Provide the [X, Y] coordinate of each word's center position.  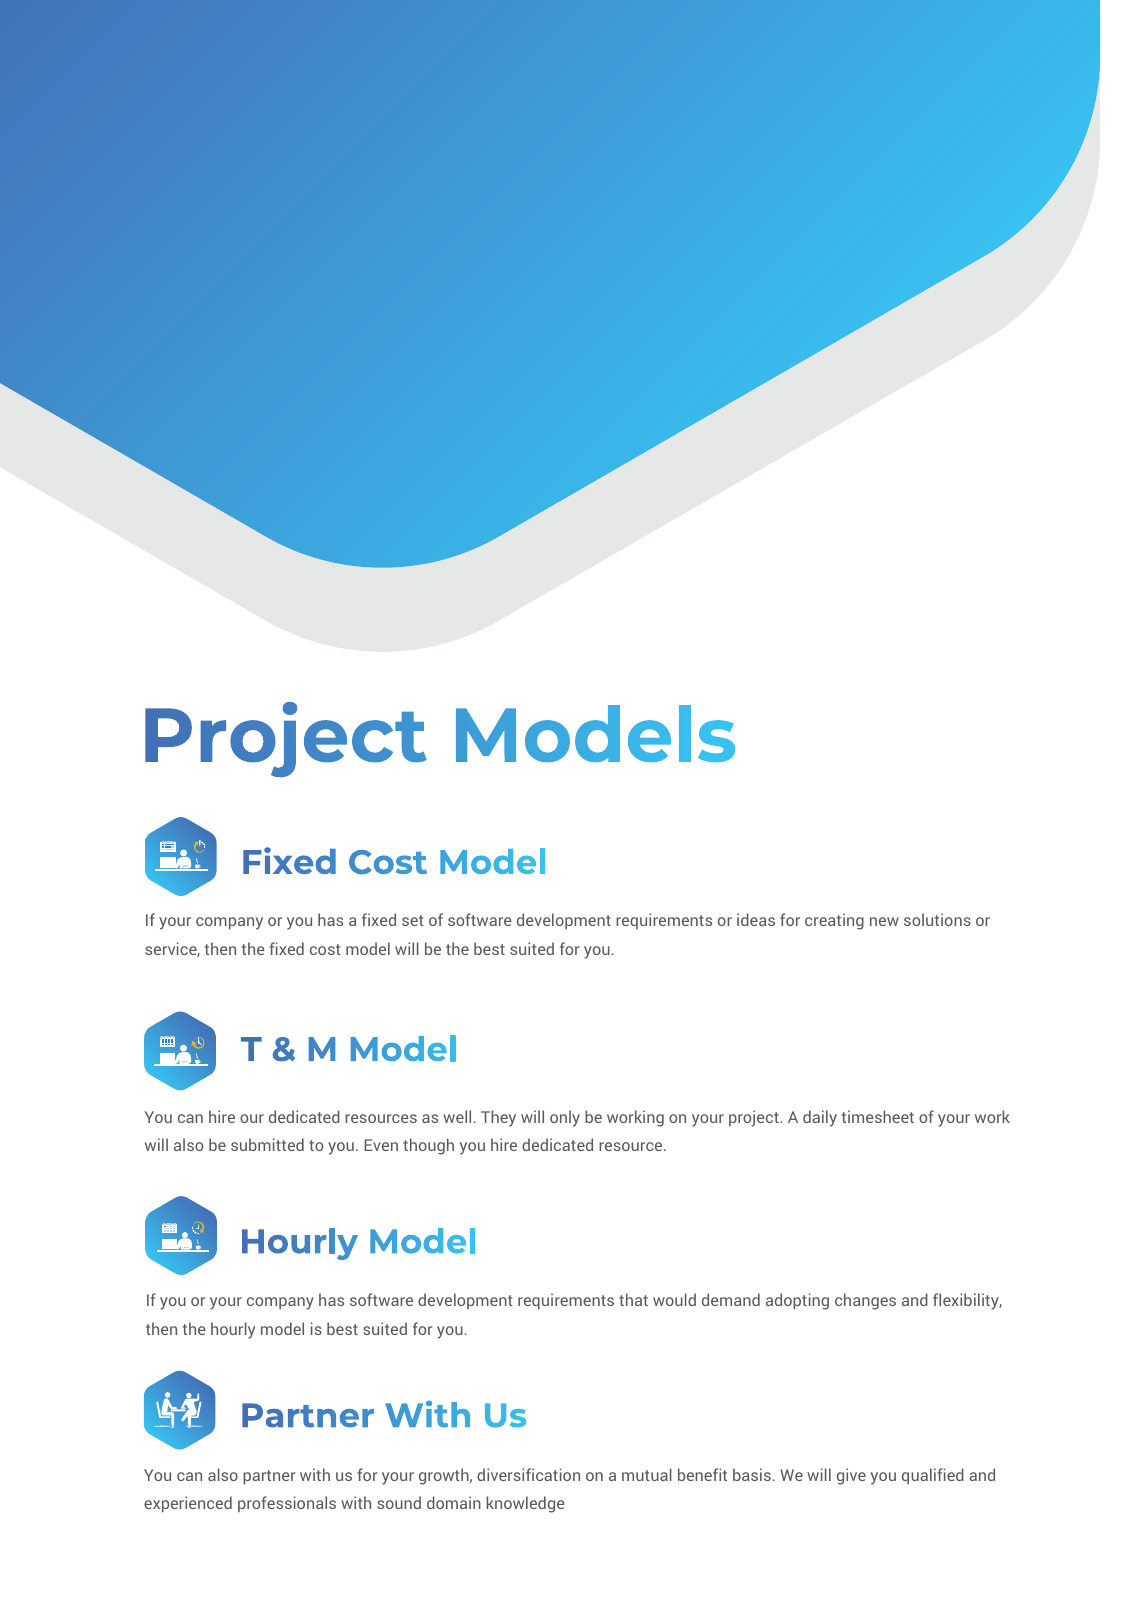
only [565, 1118]
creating [834, 921]
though [428, 1146]
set [413, 920]
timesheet [877, 1116]
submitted [267, 1144]
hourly [233, 1330]
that [633, 1299]
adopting [797, 1301]
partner [269, 1477]
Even [381, 1145]
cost [325, 949]
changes [865, 1301]
